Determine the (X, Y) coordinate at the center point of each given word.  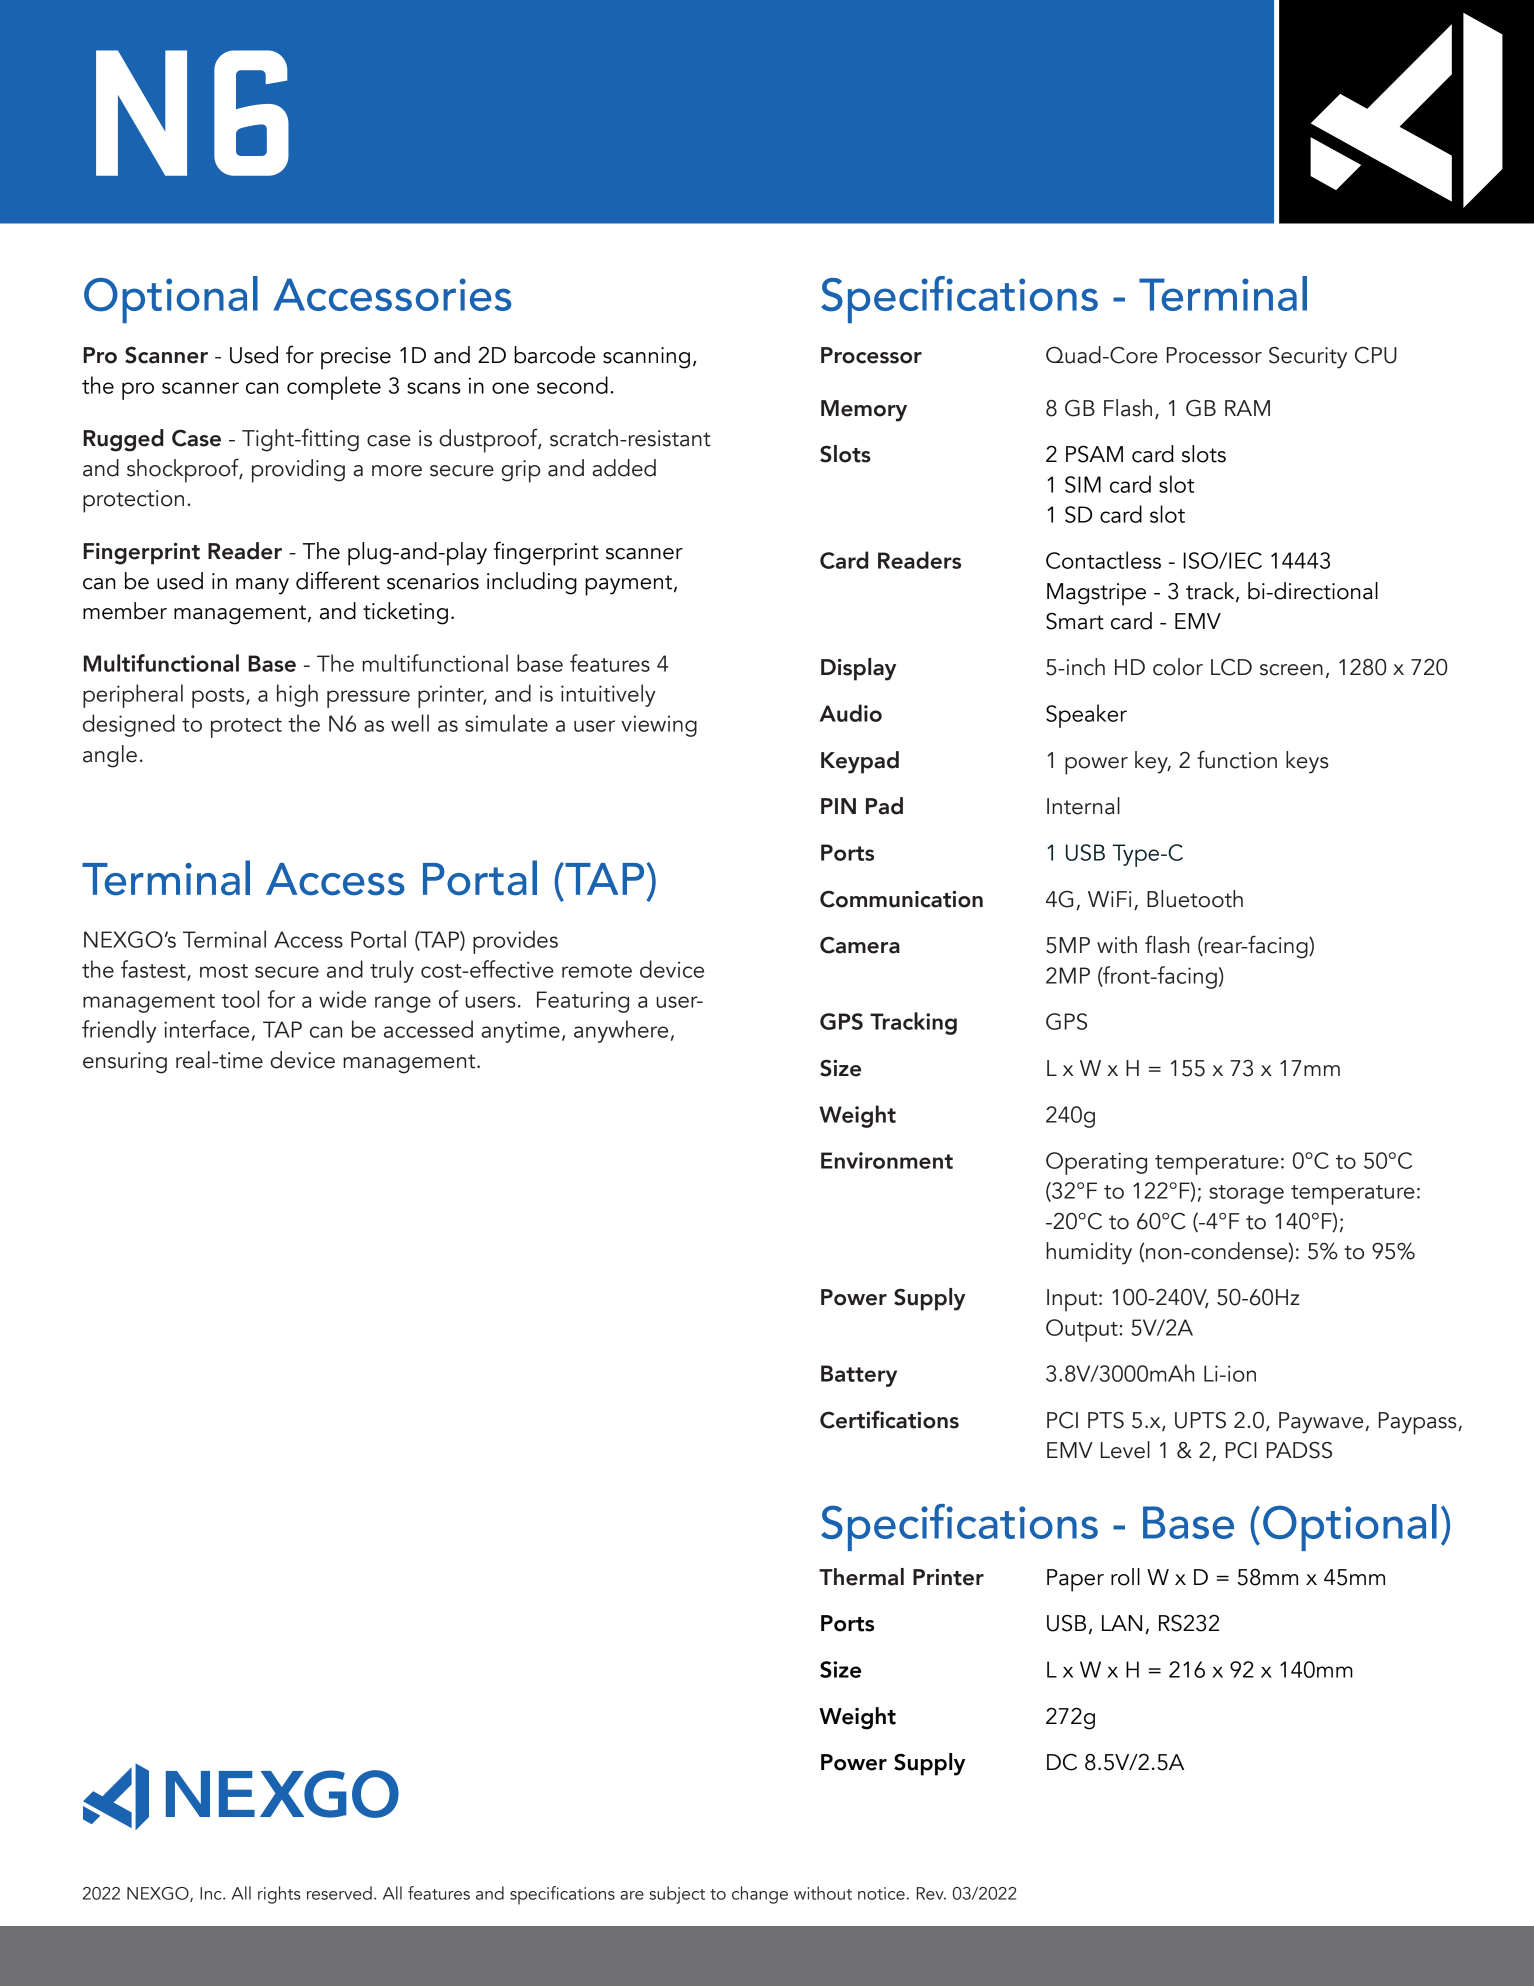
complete (334, 388)
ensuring (125, 1063)
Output (1083, 1330)
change (760, 1895)
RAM (1247, 408)
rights (279, 1895)
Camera (860, 945)
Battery (859, 1376)
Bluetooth (1195, 899)
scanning (646, 358)
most (224, 971)
